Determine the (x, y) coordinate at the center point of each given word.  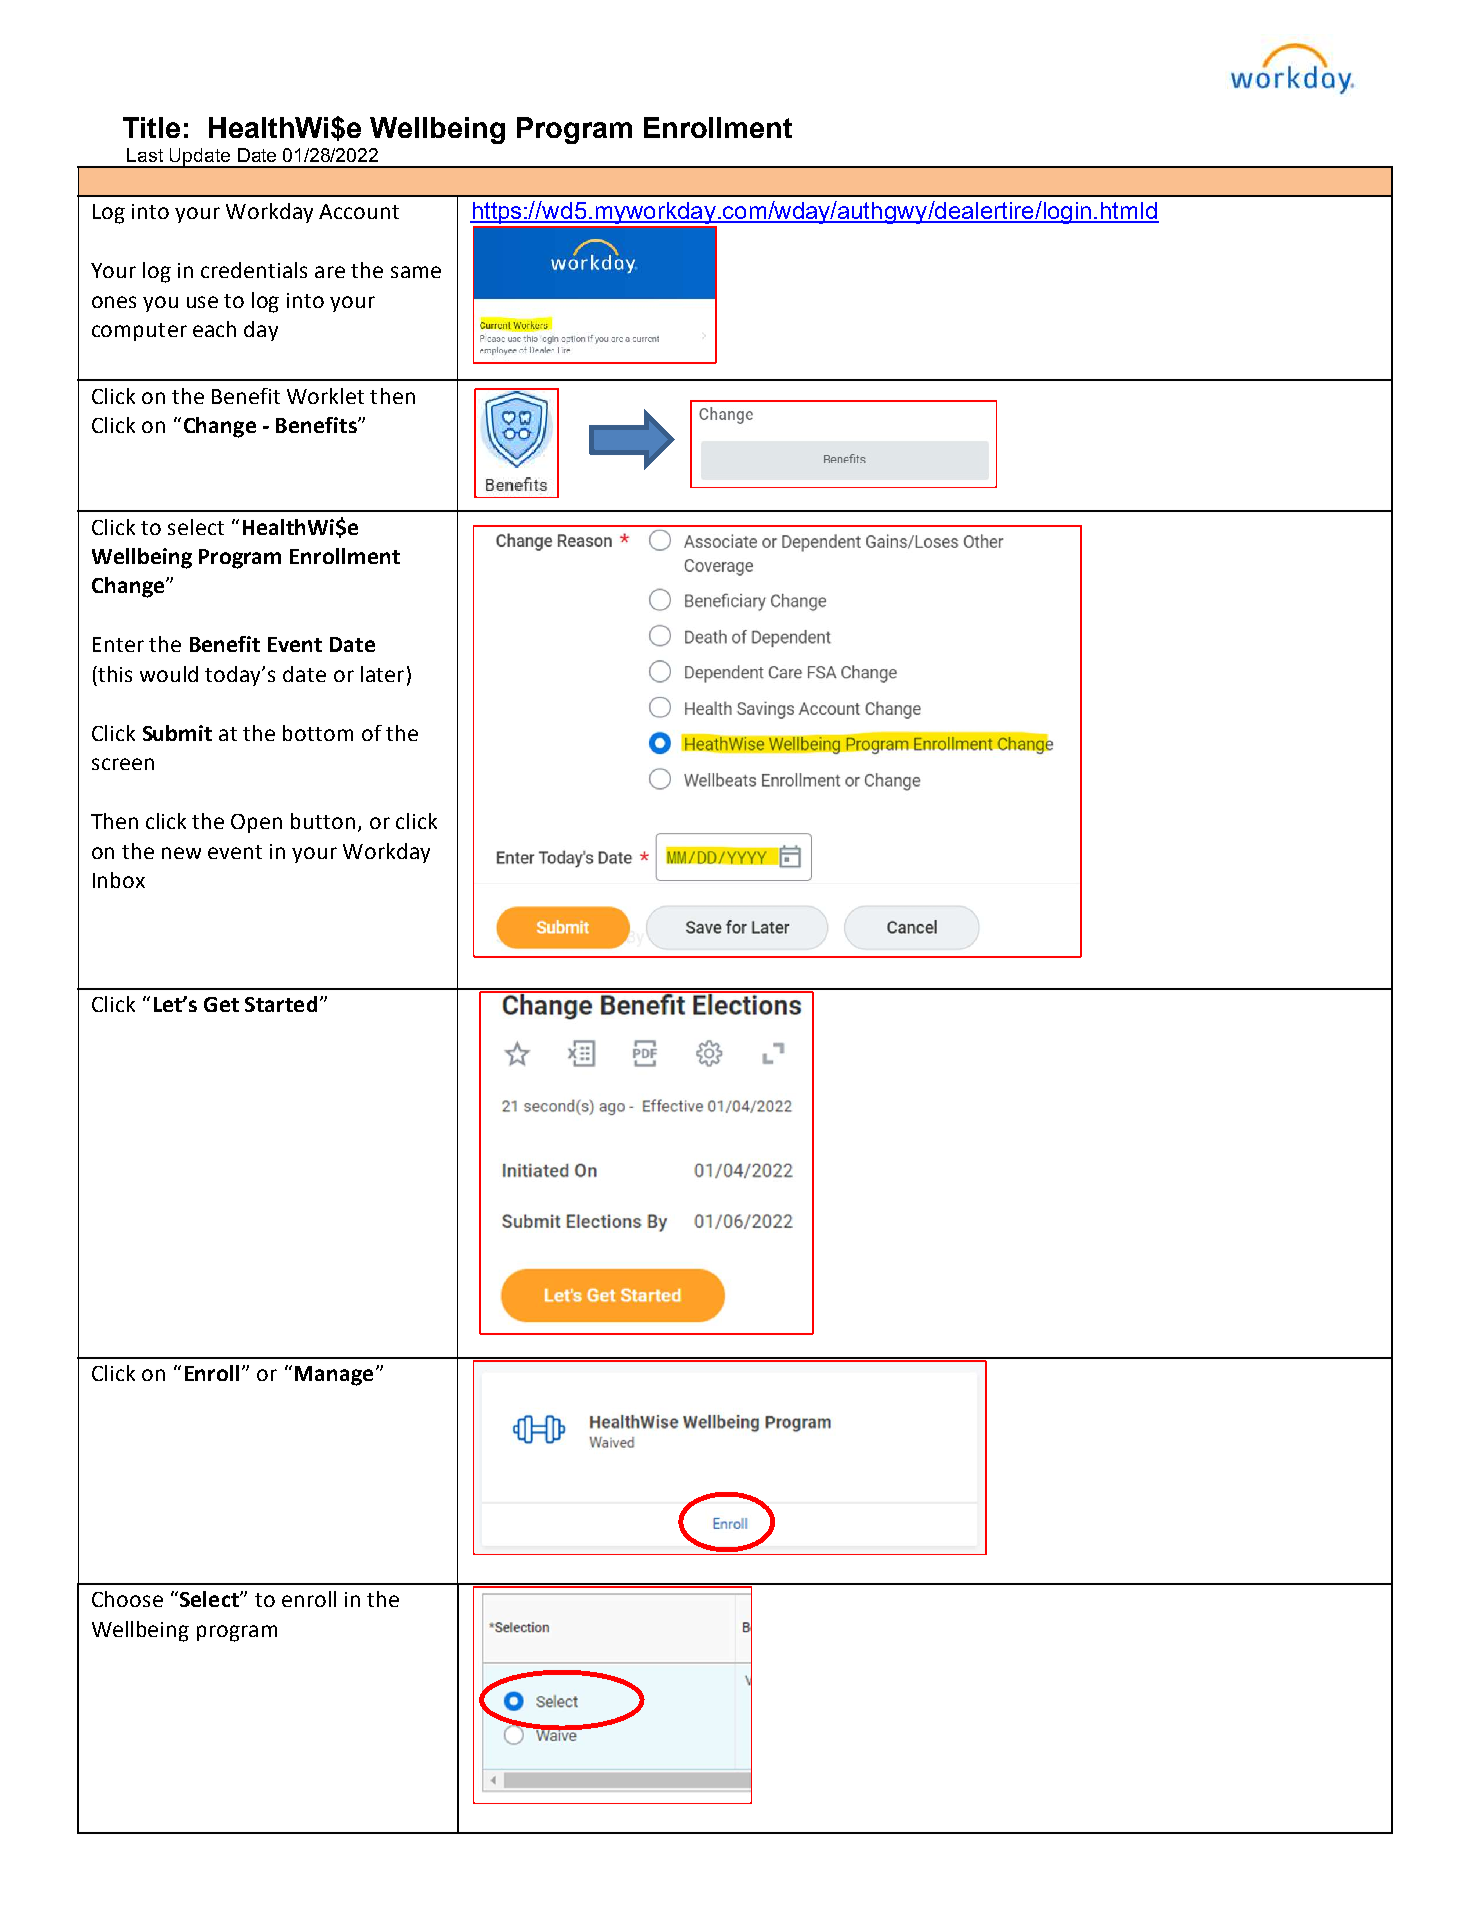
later (382, 674)
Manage (334, 1376)
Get (221, 1004)
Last (145, 155)
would (169, 674)
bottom (318, 733)
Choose (127, 1599)
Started (281, 1004)
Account (359, 211)
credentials (254, 270)
